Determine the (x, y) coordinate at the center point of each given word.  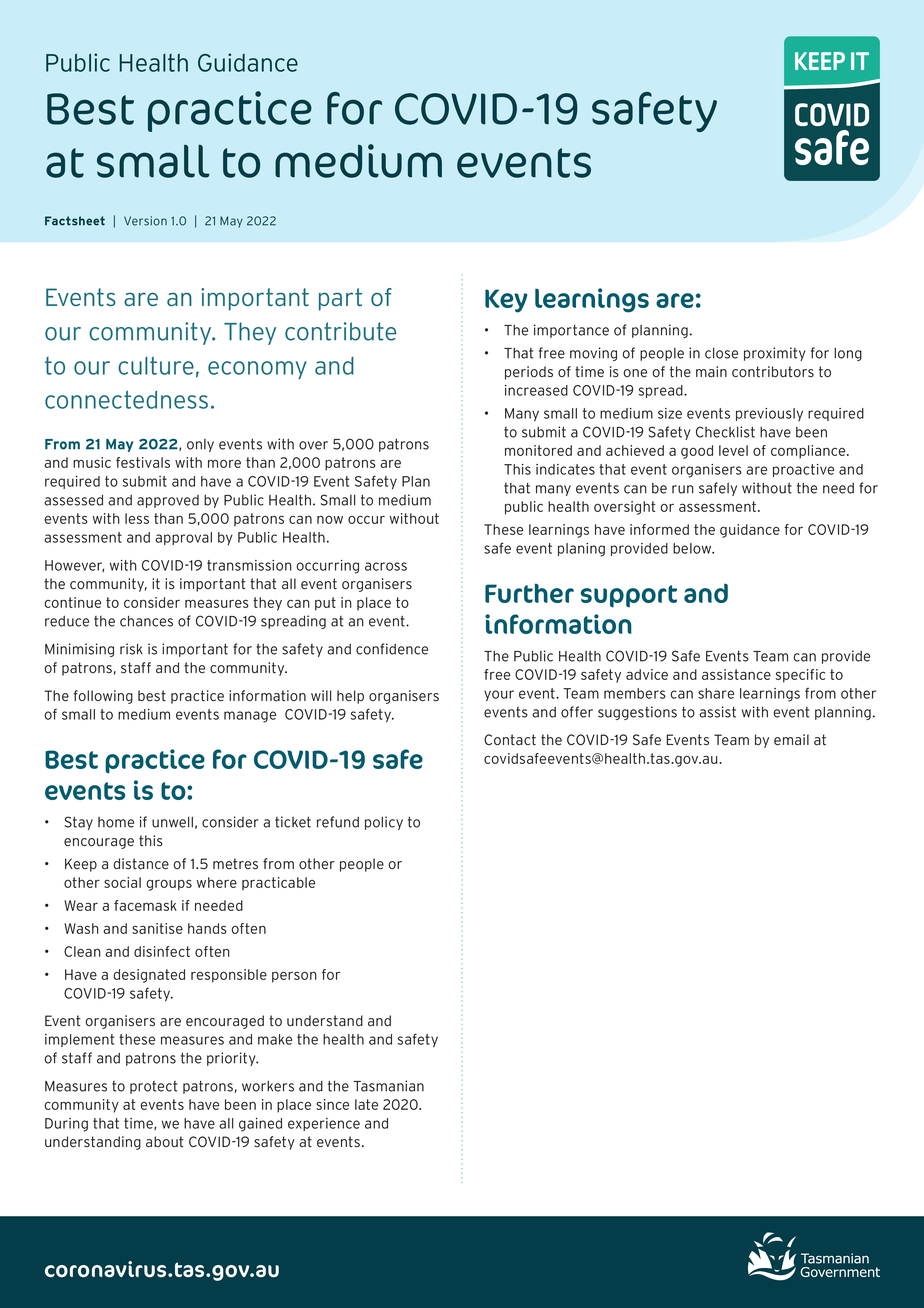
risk (131, 649)
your (499, 696)
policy (384, 823)
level (733, 450)
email (791, 740)
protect (153, 1087)
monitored (538, 450)
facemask (145, 905)
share (716, 693)
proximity (775, 354)
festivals (143, 462)
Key (506, 301)
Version (145, 221)
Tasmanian (388, 1086)
